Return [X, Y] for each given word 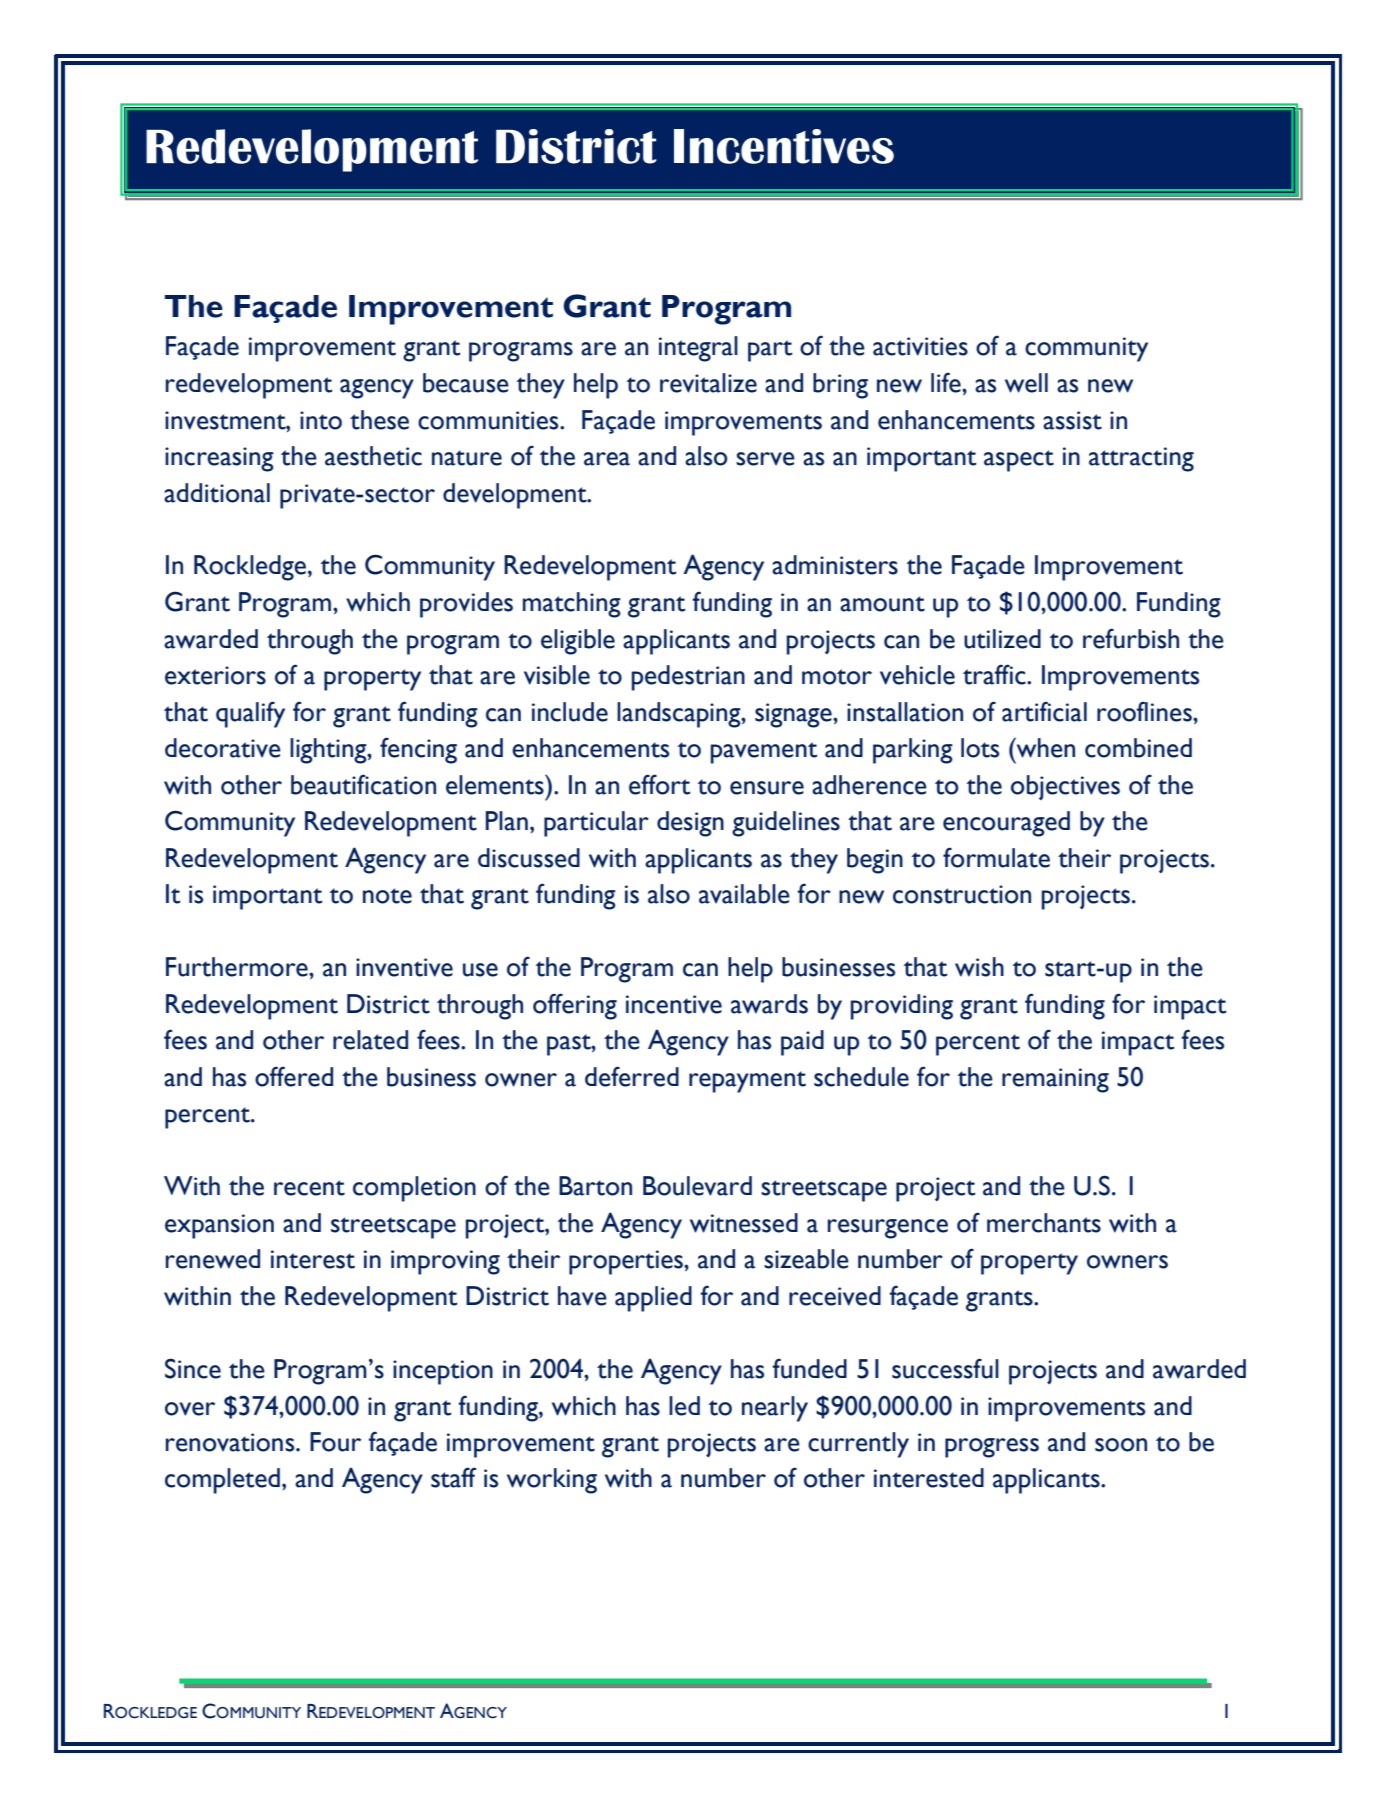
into [321, 420]
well [1026, 383]
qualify [250, 714]
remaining [1055, 1080]
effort [659, 784]
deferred [632, 1076]
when [1044, 747]
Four [335, 1442]
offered [294, 1076]
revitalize [708, 383]
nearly [775, 1409]
